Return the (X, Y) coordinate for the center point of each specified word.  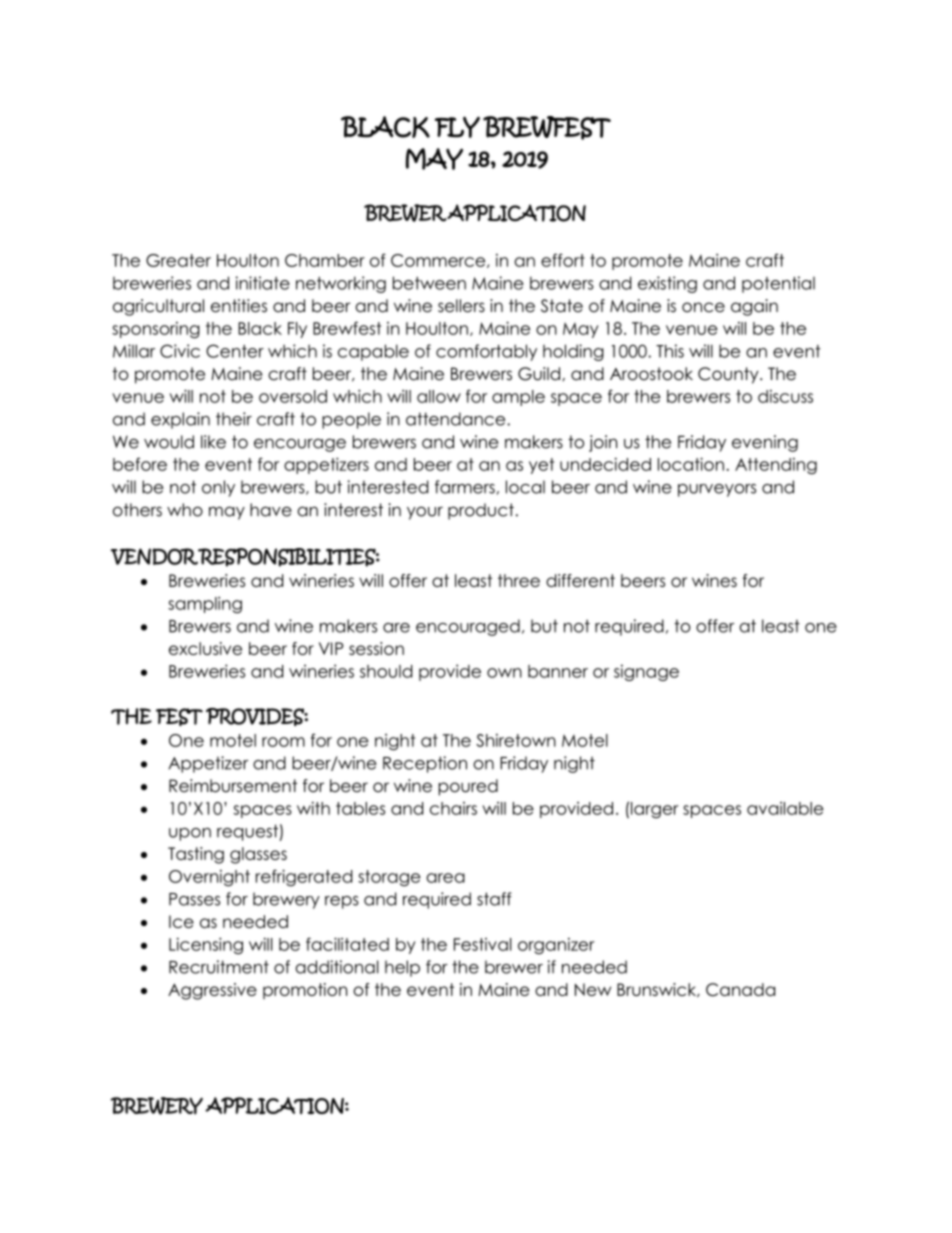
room (283, 742)
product (481, 511)
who (185, 510)
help (402, 968)
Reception (425, 764)
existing (667, 284)
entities (239, 306)
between (429, 283)
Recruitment (219, 967)
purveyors (717, 490)
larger (655, 810)
